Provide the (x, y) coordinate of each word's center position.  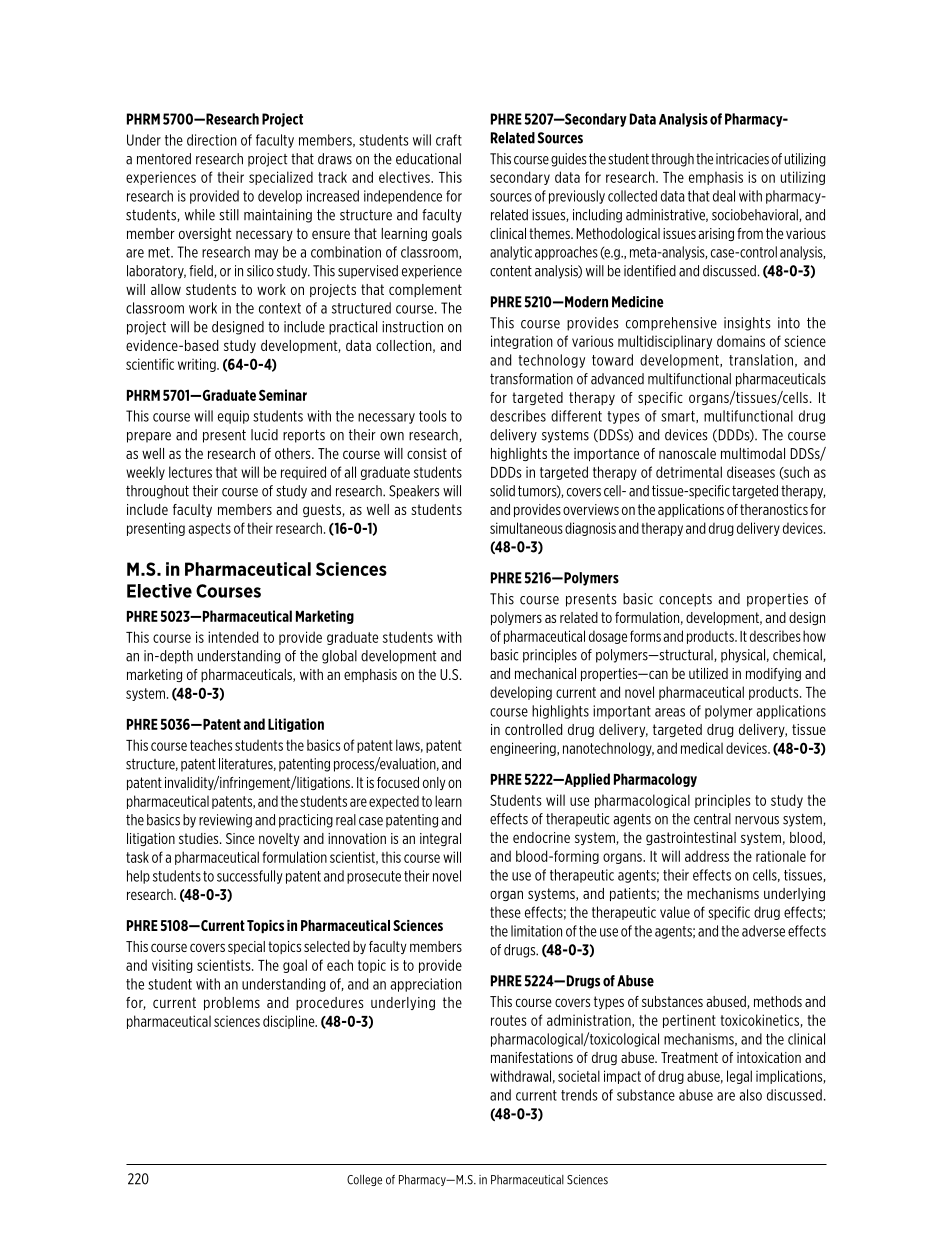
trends (579, 1095)
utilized (708, 673)
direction (212, 140)
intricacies (742, 159)
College (364, 1180)
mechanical (545, 673)
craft (449, 140)
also (750, 1095)
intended (233, 637)
